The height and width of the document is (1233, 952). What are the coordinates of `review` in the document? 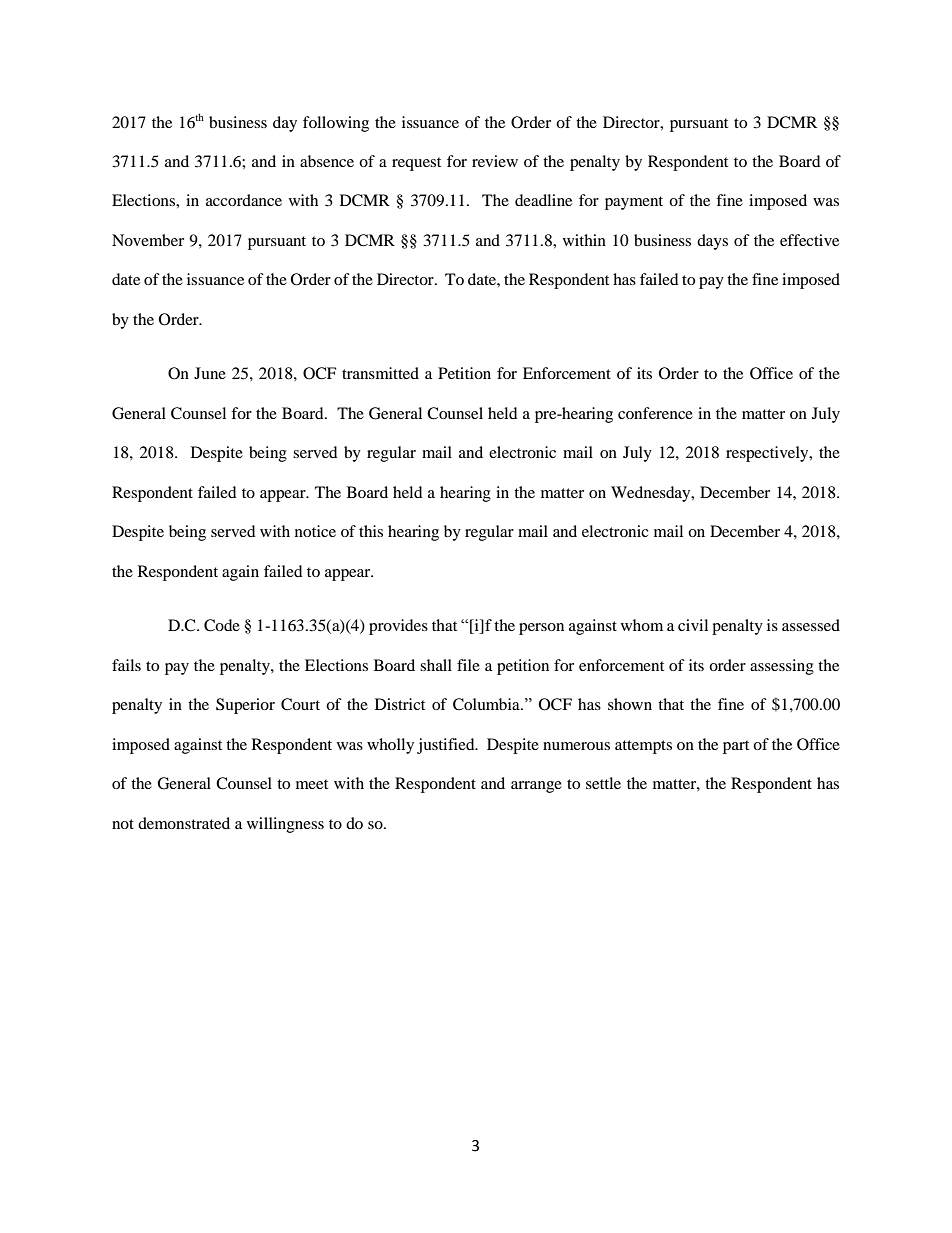 It's located at (495, 161).
